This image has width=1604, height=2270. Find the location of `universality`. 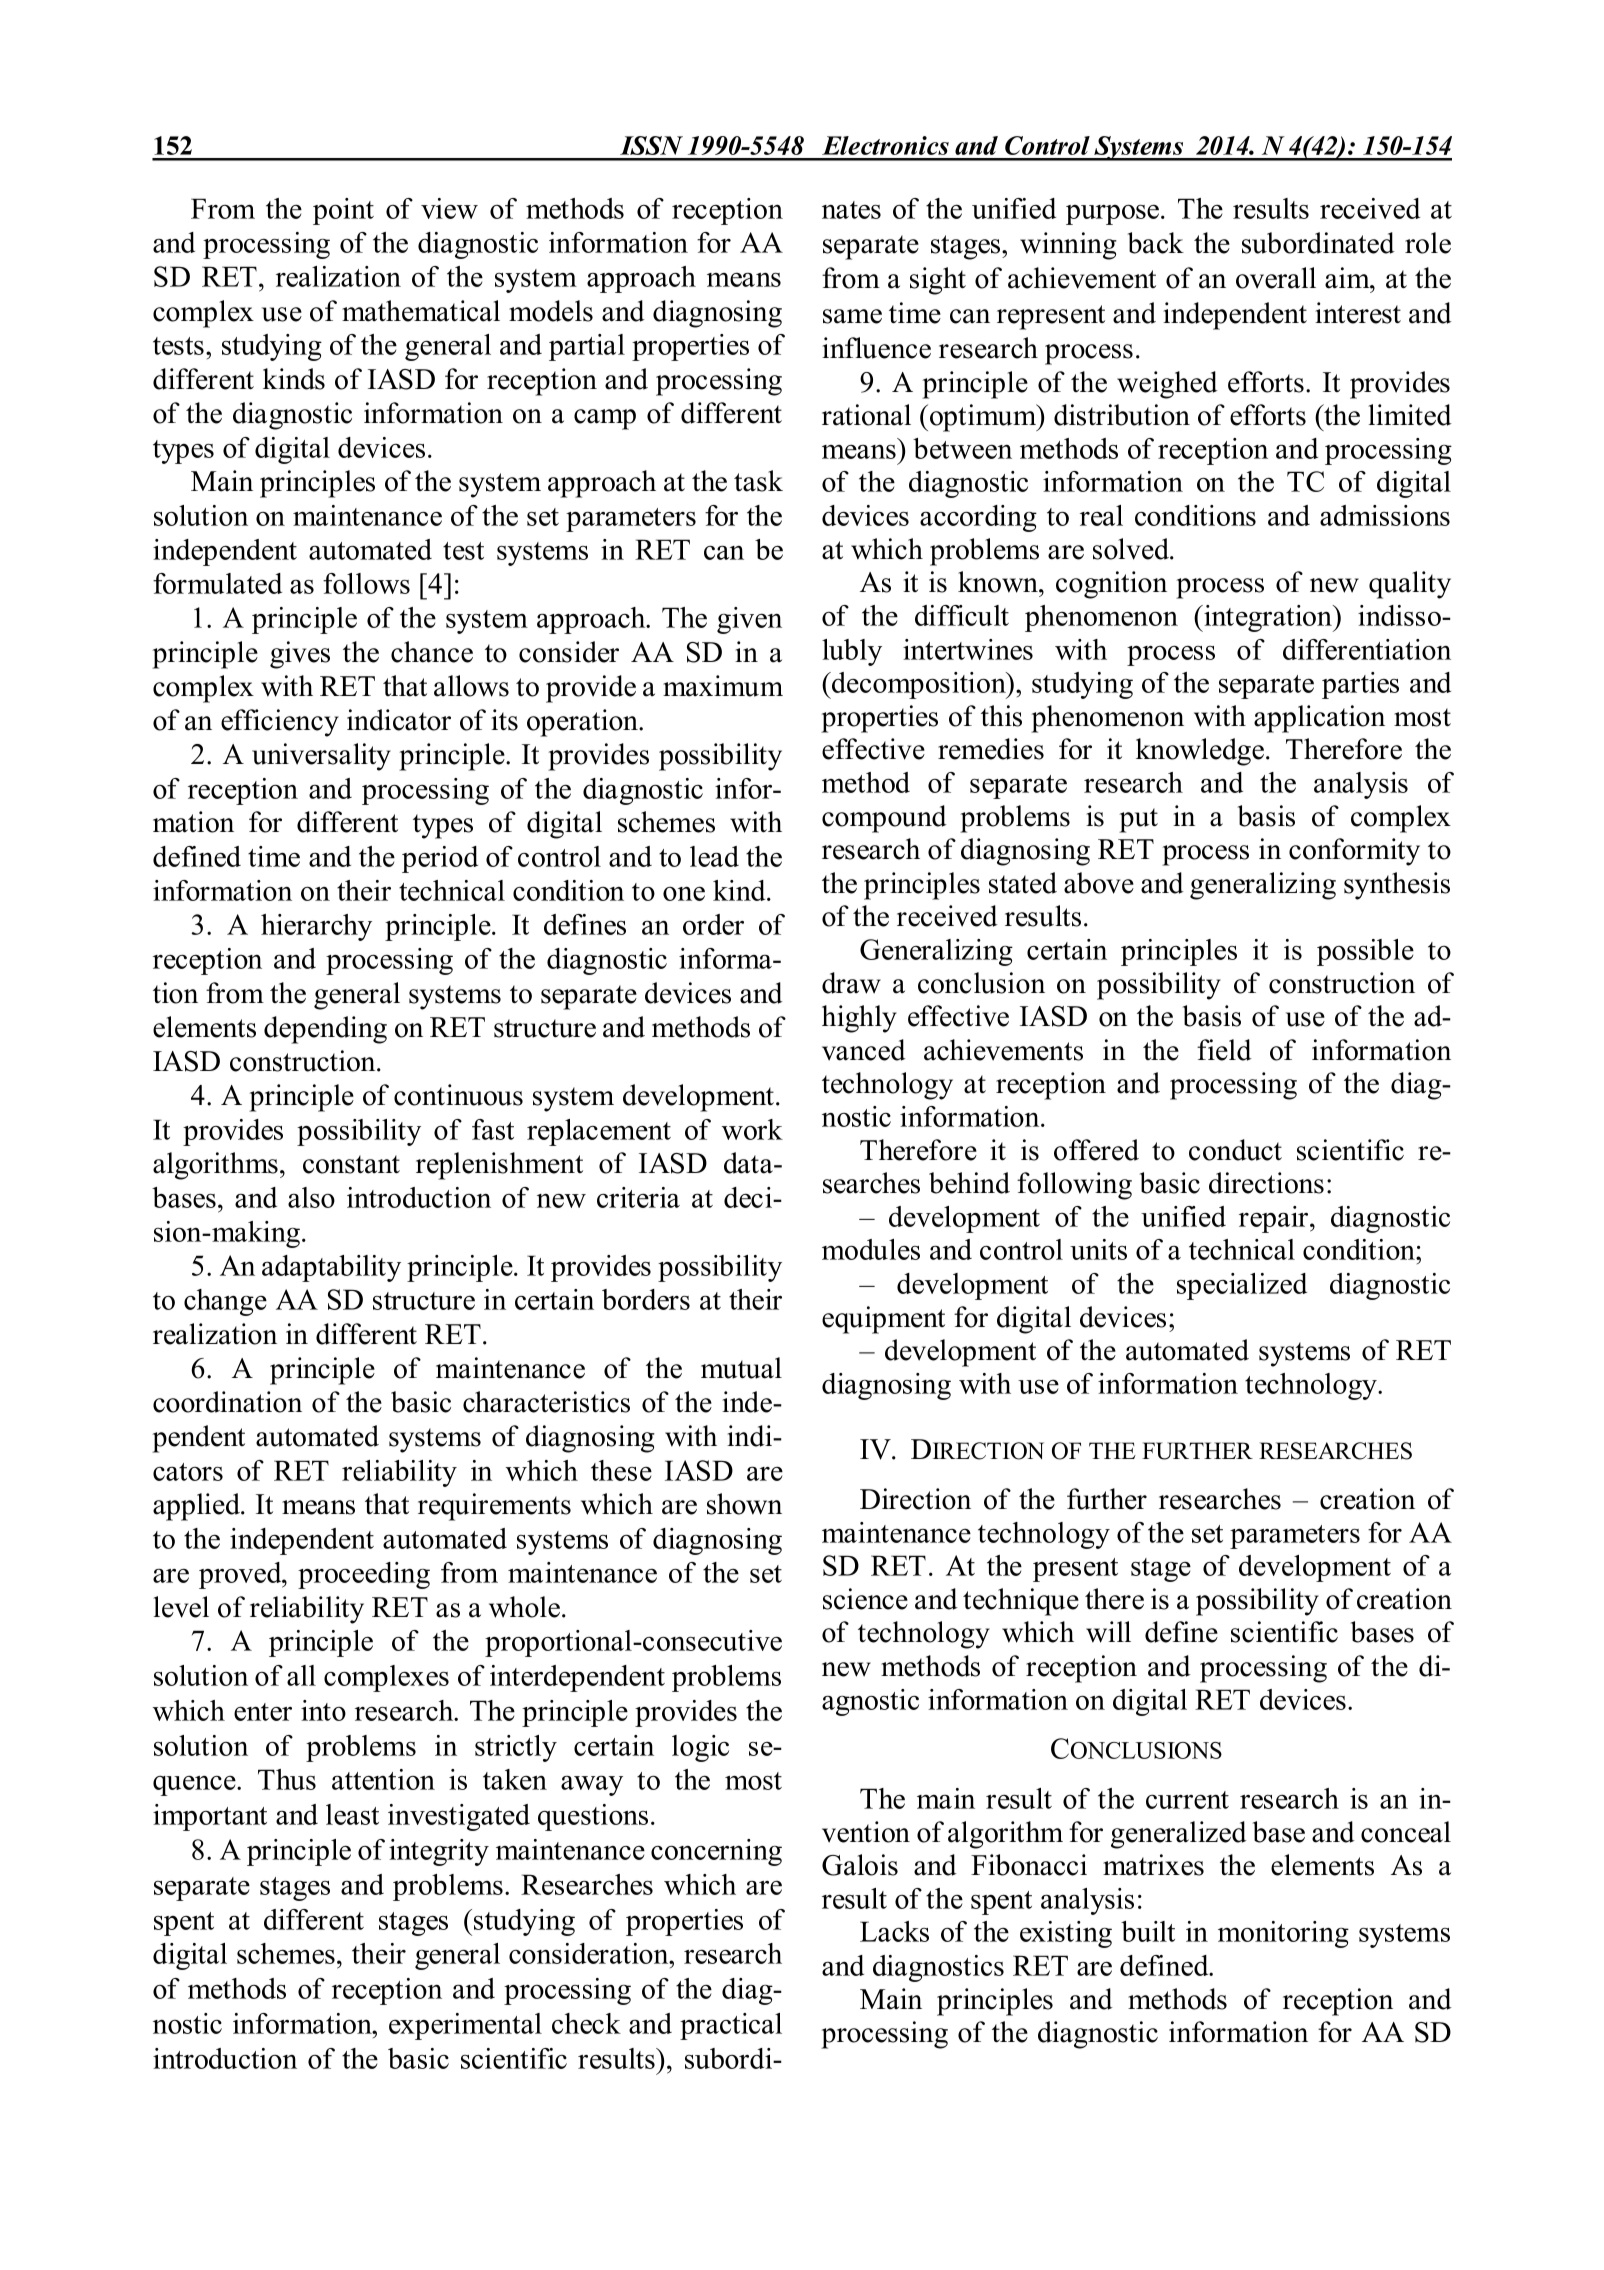

universality is located at coordinates (321, 757).
